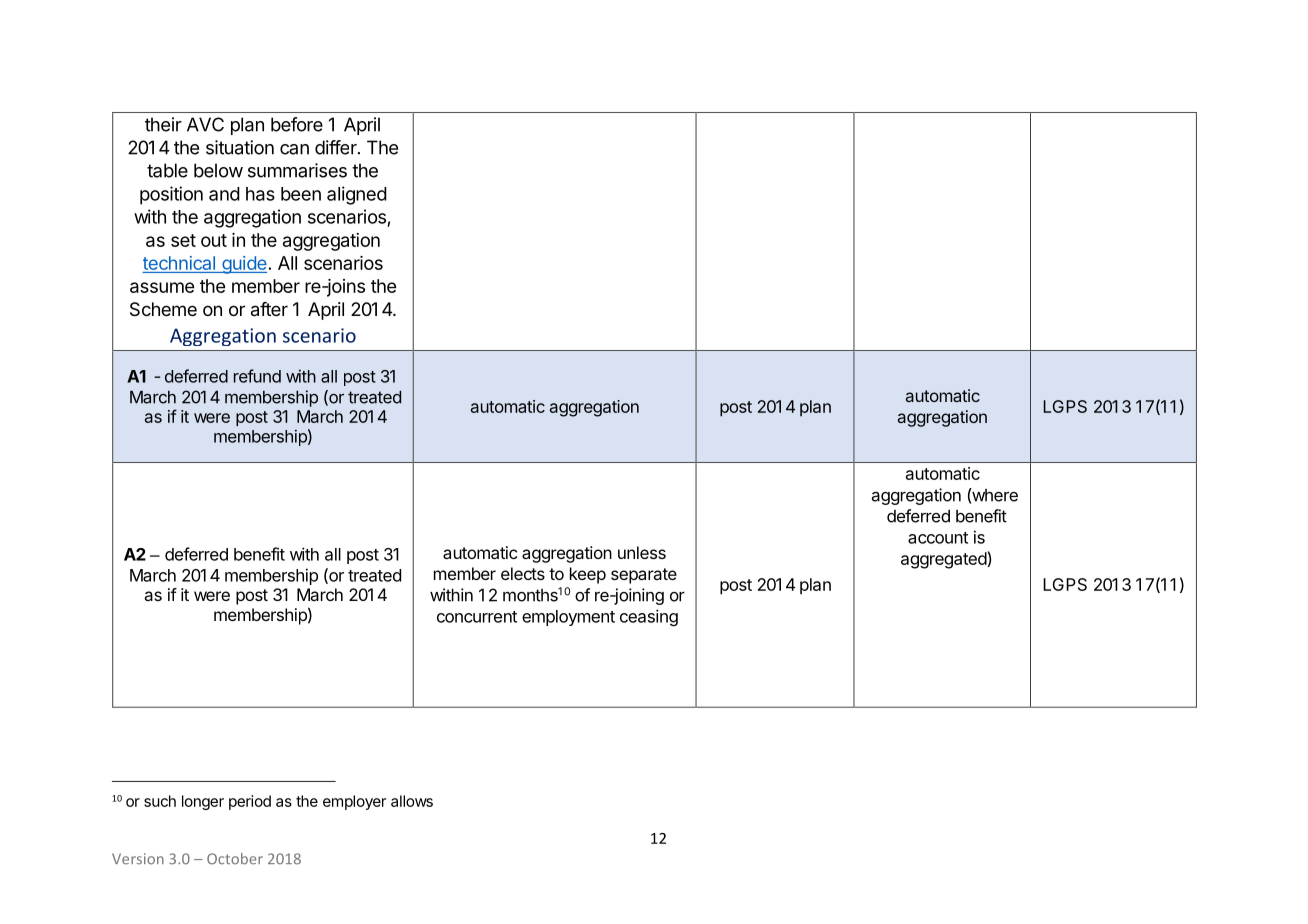  What do you see at coordinates (297, 170) in the screenshot?
I see `summarises` at bounding box center [297, 170].
